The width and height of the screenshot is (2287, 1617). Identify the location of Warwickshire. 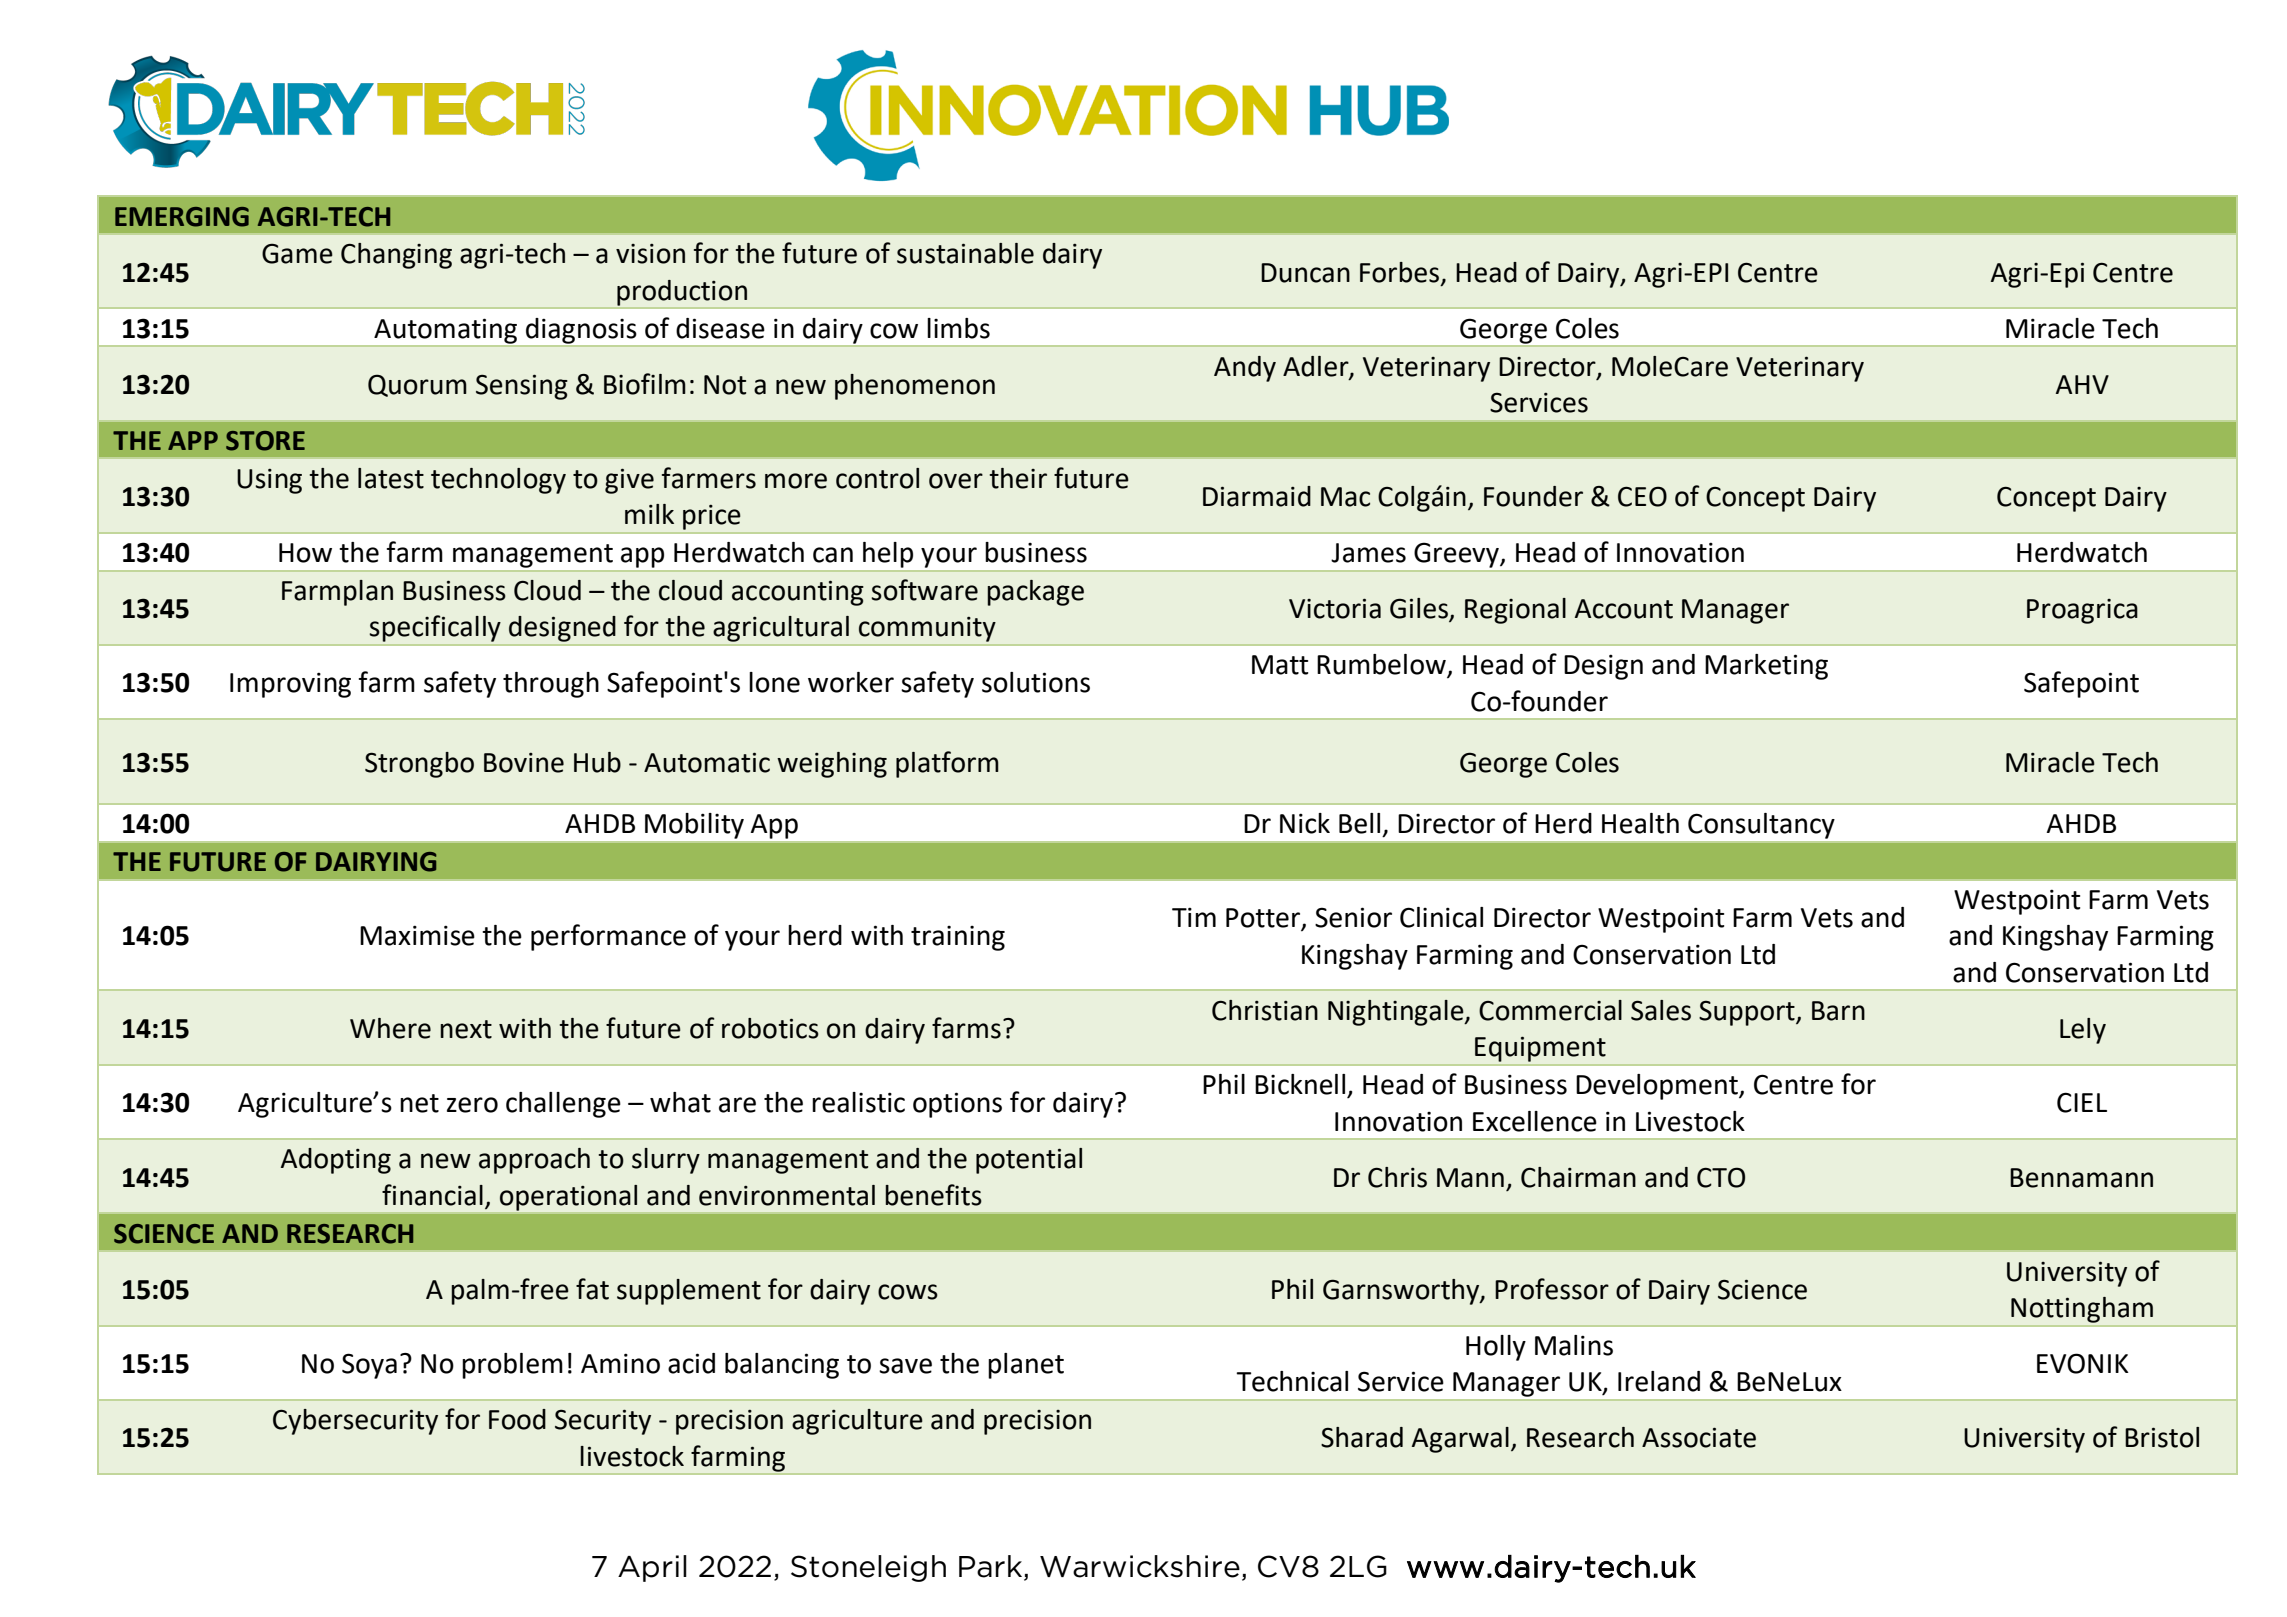
(1140, 1566).
